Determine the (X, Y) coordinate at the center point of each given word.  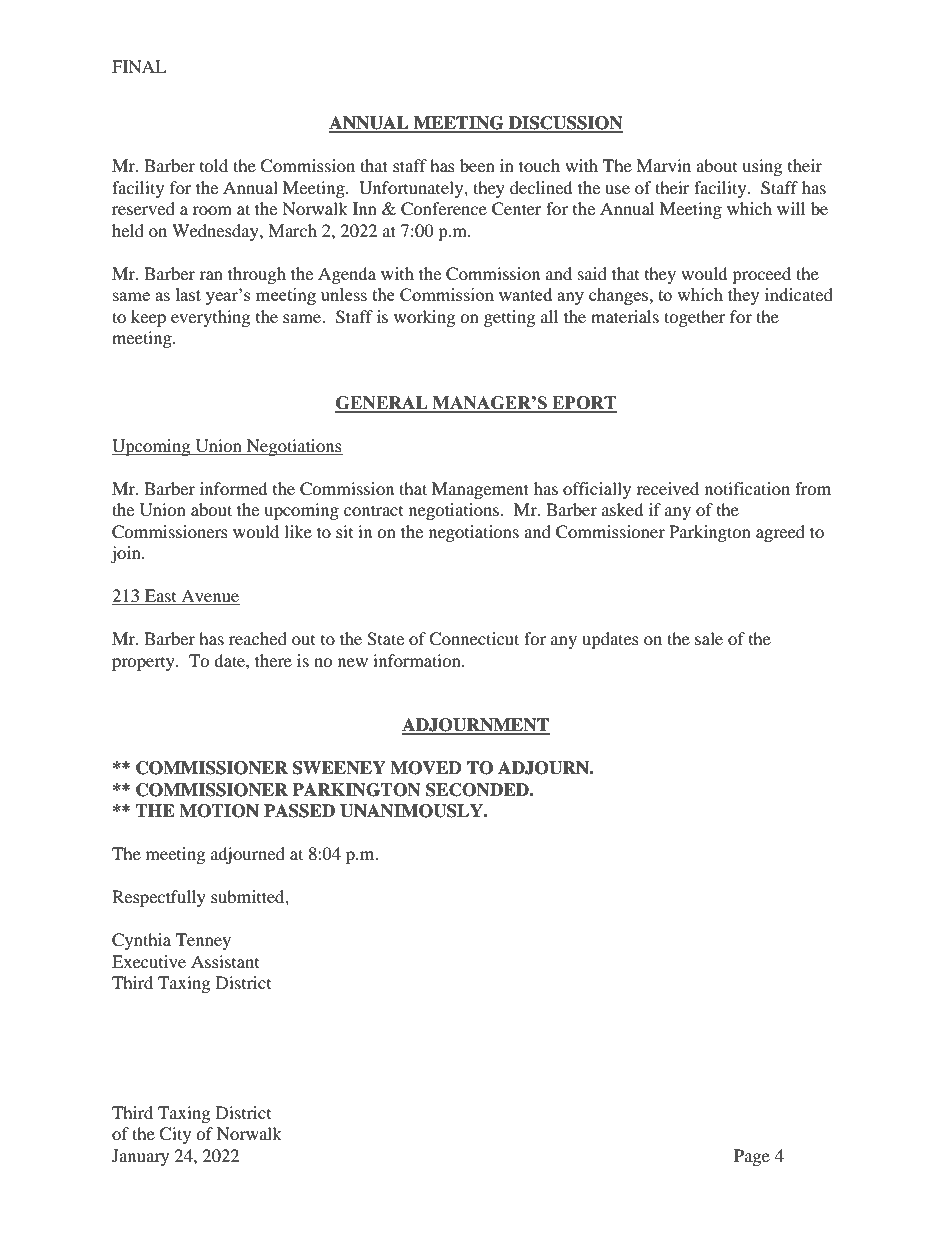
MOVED (426, 768)
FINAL (139, 66)
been (477, 165)
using (762, 167)
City (175, 1135)
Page (752, 1157)
